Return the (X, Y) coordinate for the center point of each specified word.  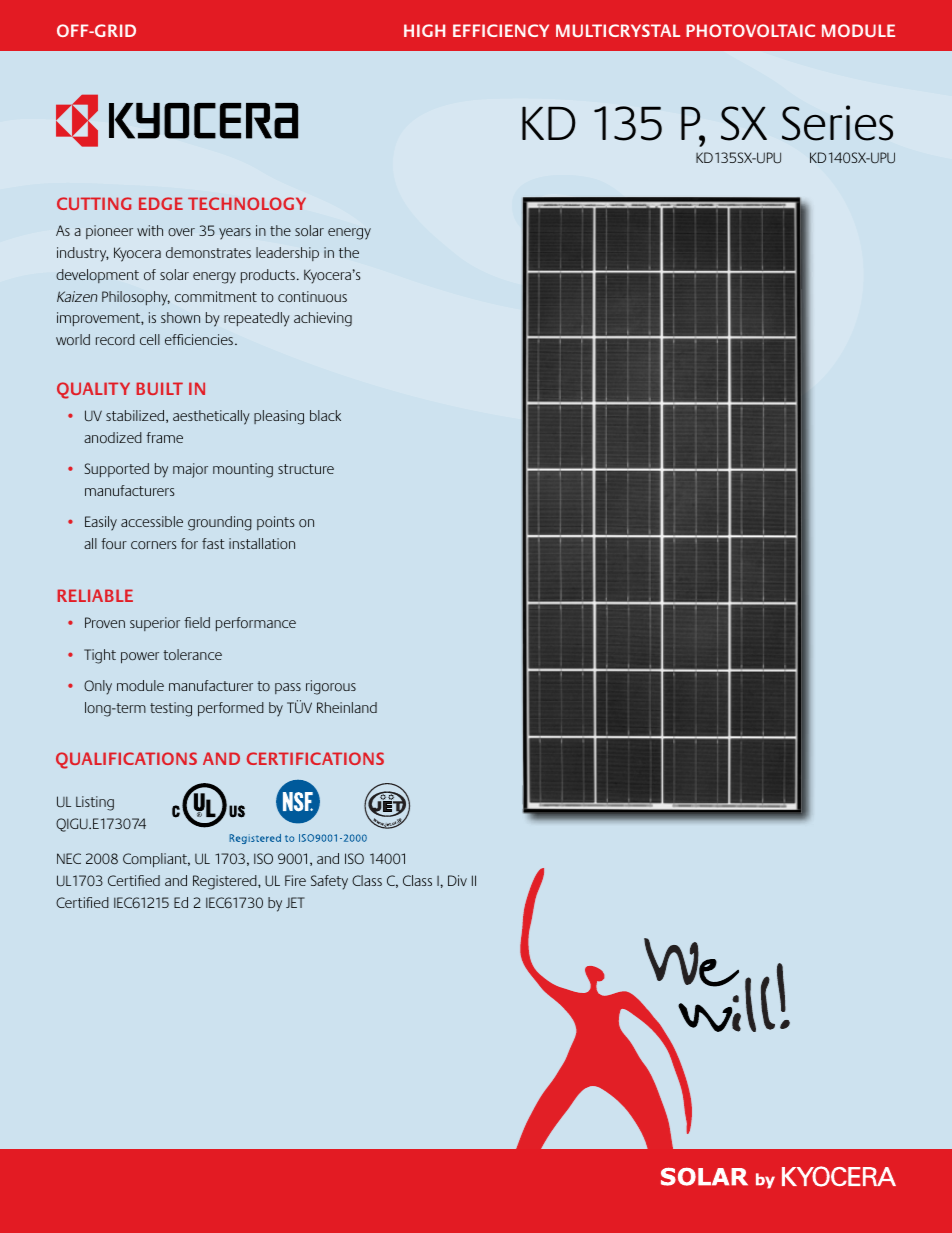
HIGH (424, 30)
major (190, 470)
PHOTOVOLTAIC (750, 30)
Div (457, 880)
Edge (161, 203)
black (325, 415)
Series (837, 123)
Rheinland (347, 707)
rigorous (331, 687)
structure (306, 469)
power (140, 658)
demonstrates (208, 253)
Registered (226, 882)
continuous (312, 297)
